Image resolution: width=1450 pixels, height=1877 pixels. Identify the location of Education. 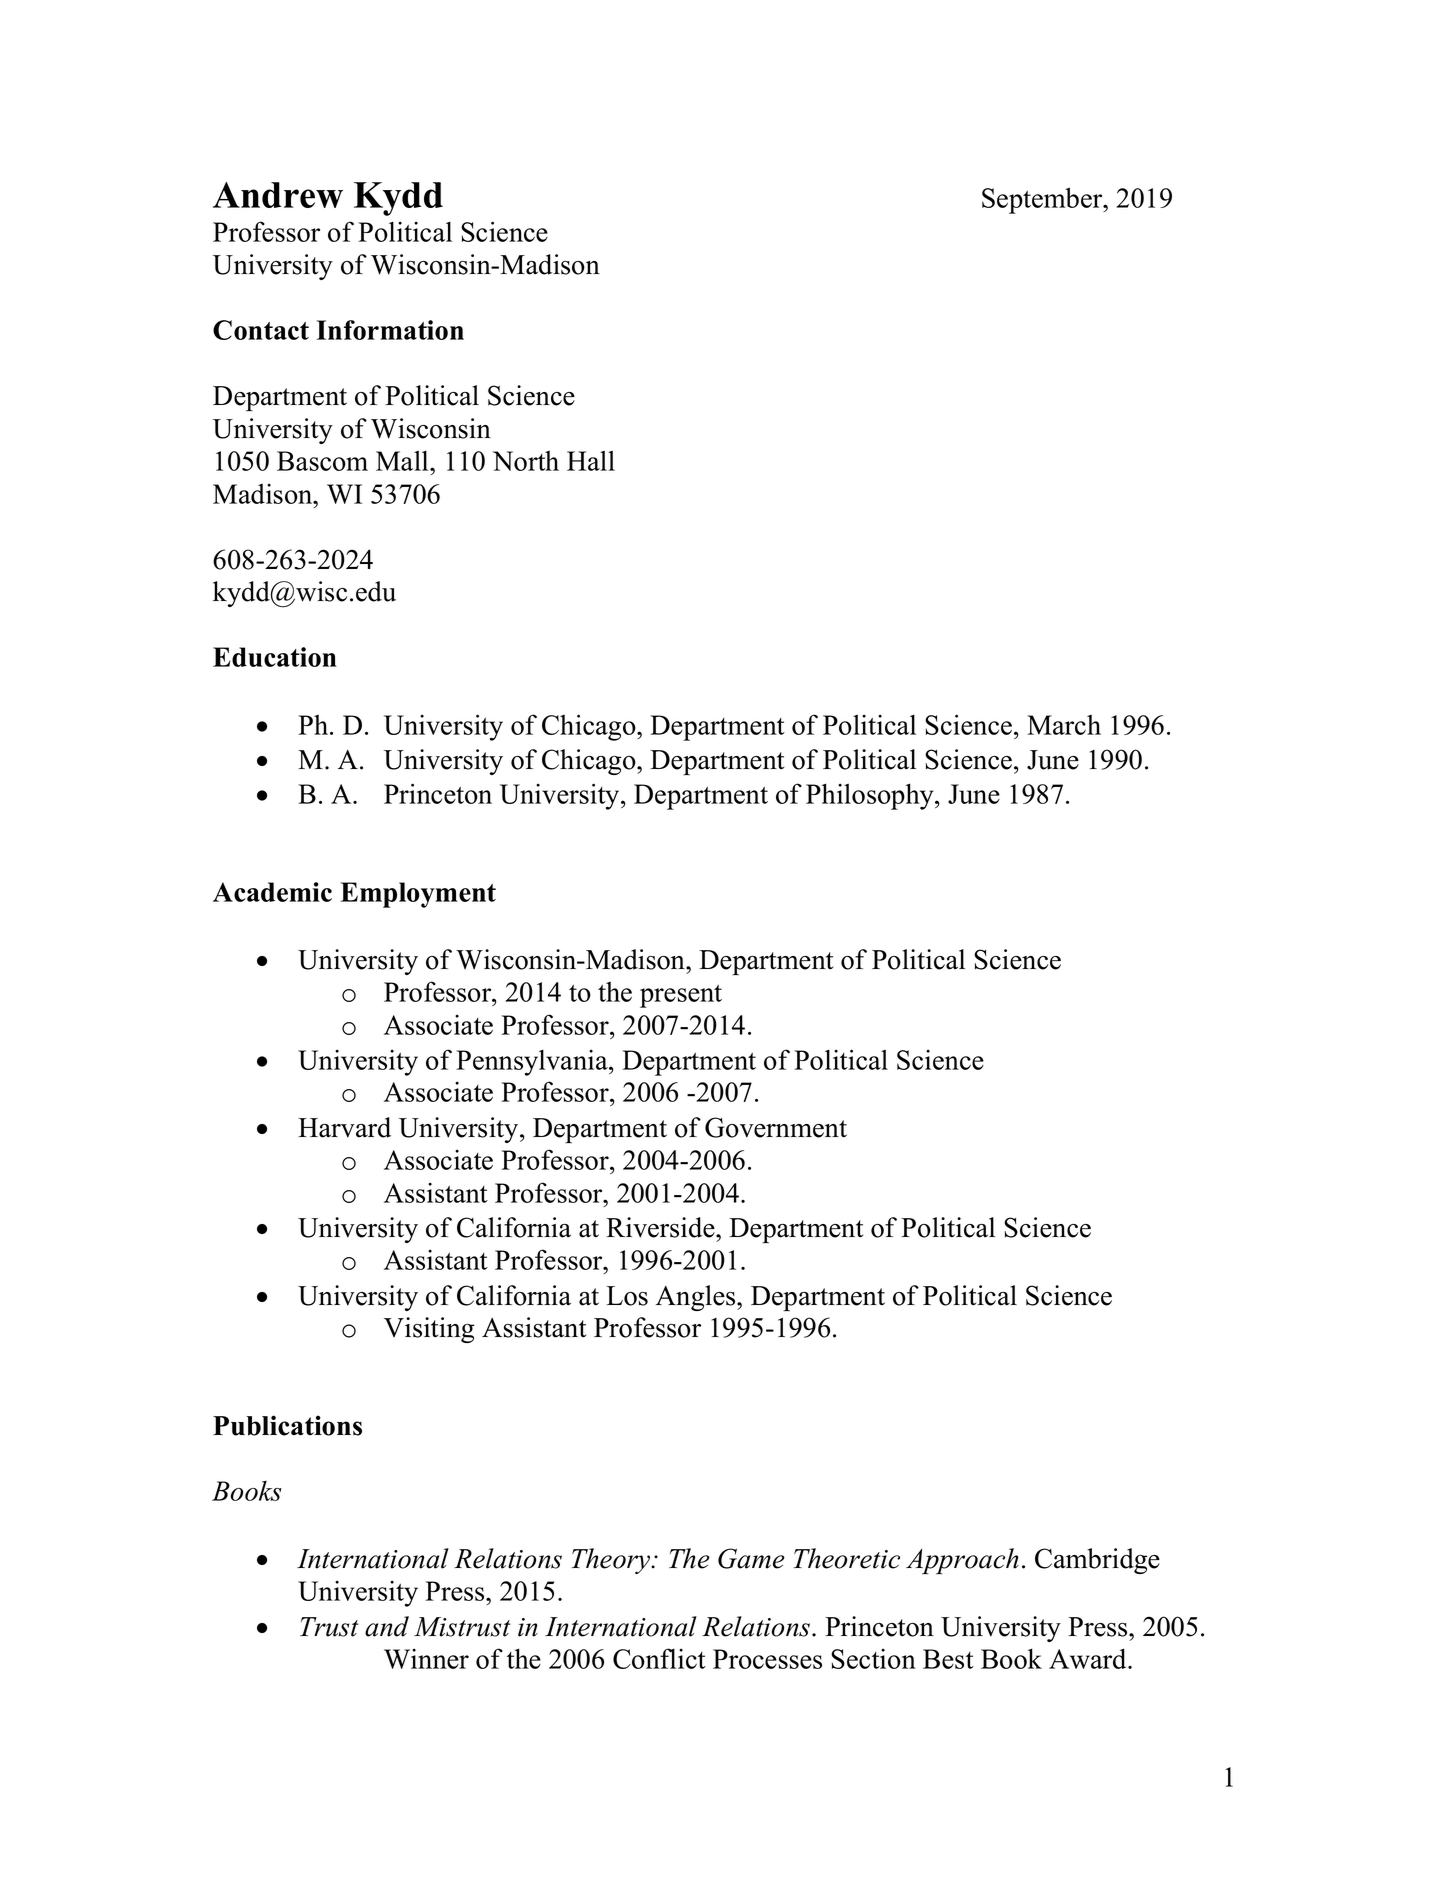
(275, 657).
